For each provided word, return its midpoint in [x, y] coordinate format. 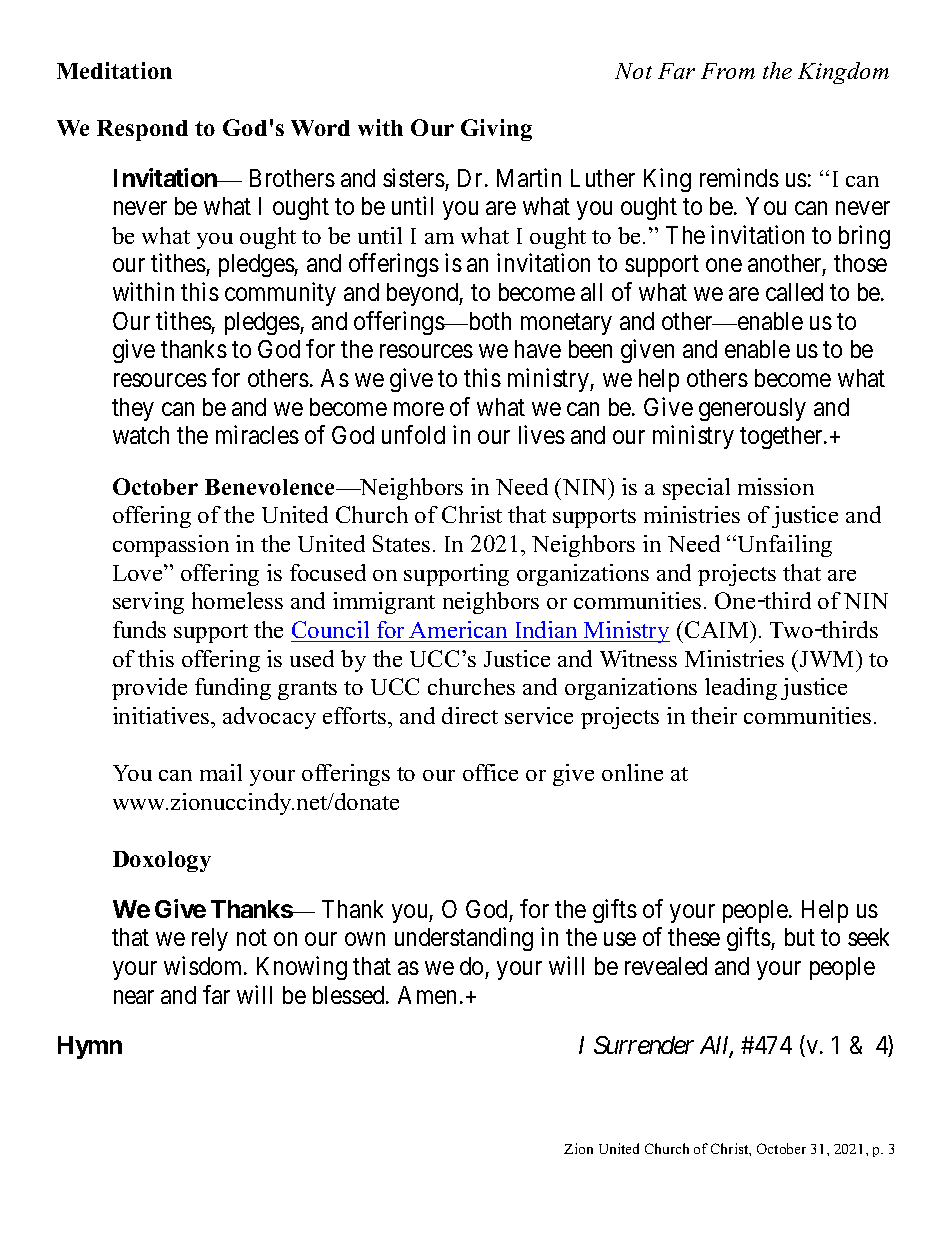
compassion [171, 546]
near [134, 997]
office [490, 772]
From [728, 71]
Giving [496, 130]
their [714, 715]
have [538, 349]
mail [221, 772]
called [794, 292]
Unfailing [785, 546]
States [401, 543]
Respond [142, 130]
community [280, 294]
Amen [427, 995]
